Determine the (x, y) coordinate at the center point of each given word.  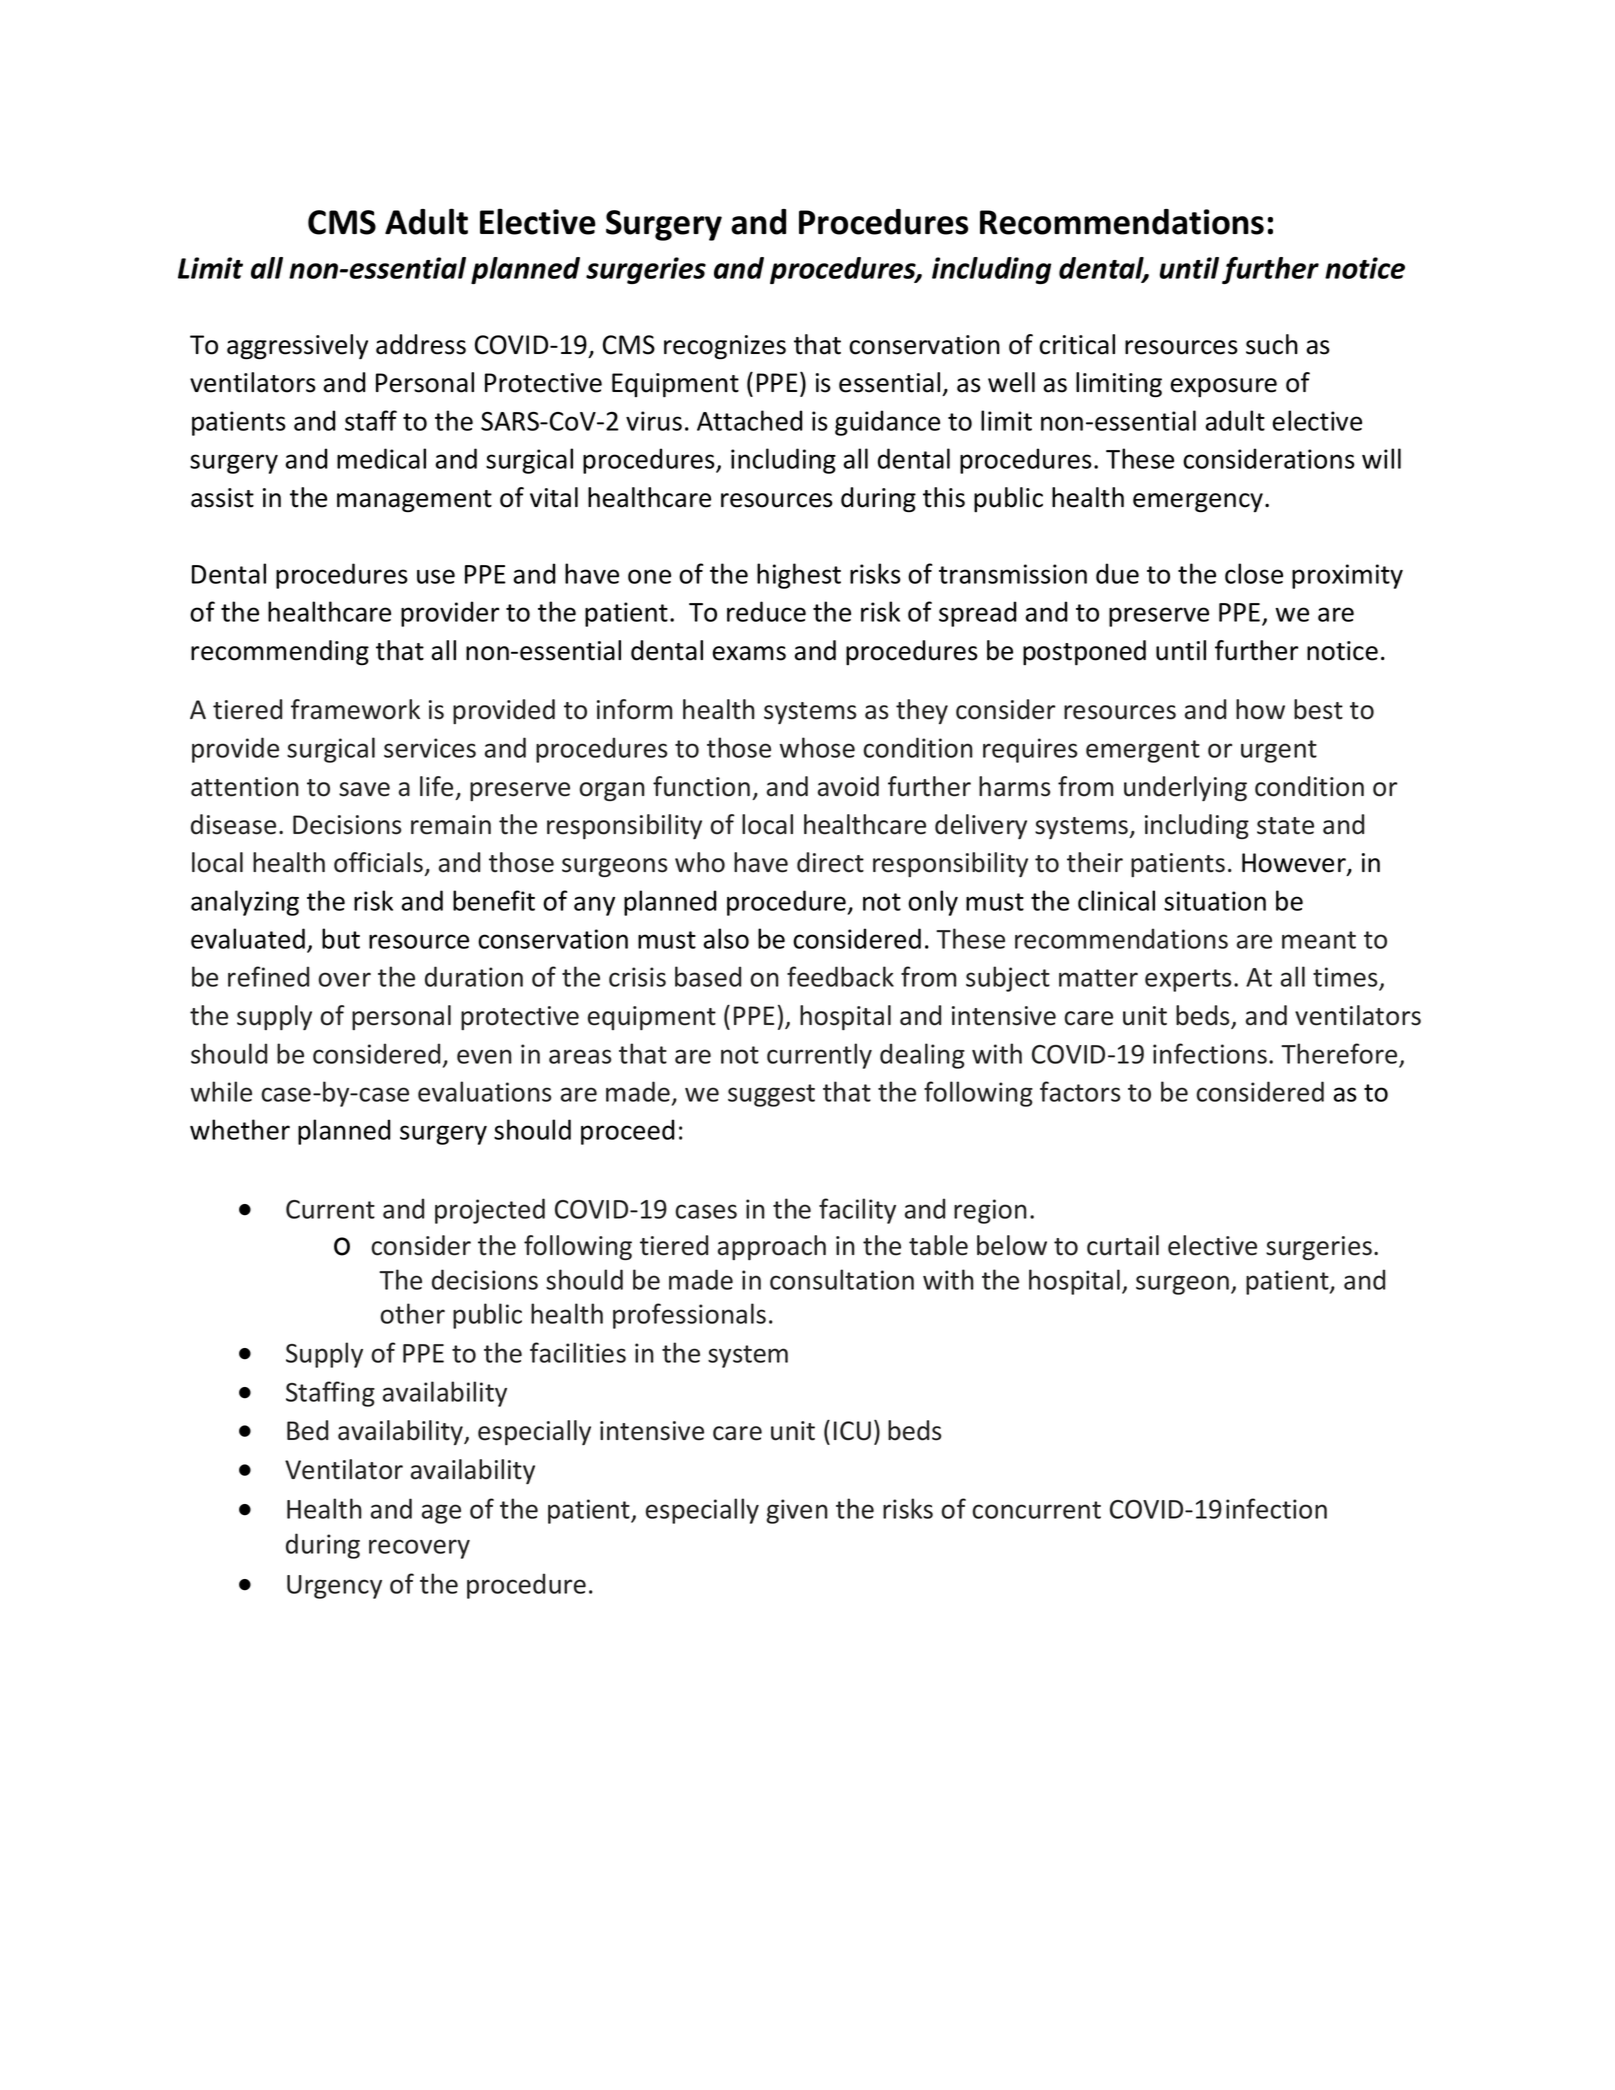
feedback (840, 976)
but (341, 938)
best (1318, 709)
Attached (749, 420)
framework (355, 709)
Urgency (334, 1587)
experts (1188, 980)
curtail (1123, 1245)
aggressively (297, 347)
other (412, 1313)
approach (772, 1247)
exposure (1223, 388)
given (797, 1511)
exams (749, 653)
